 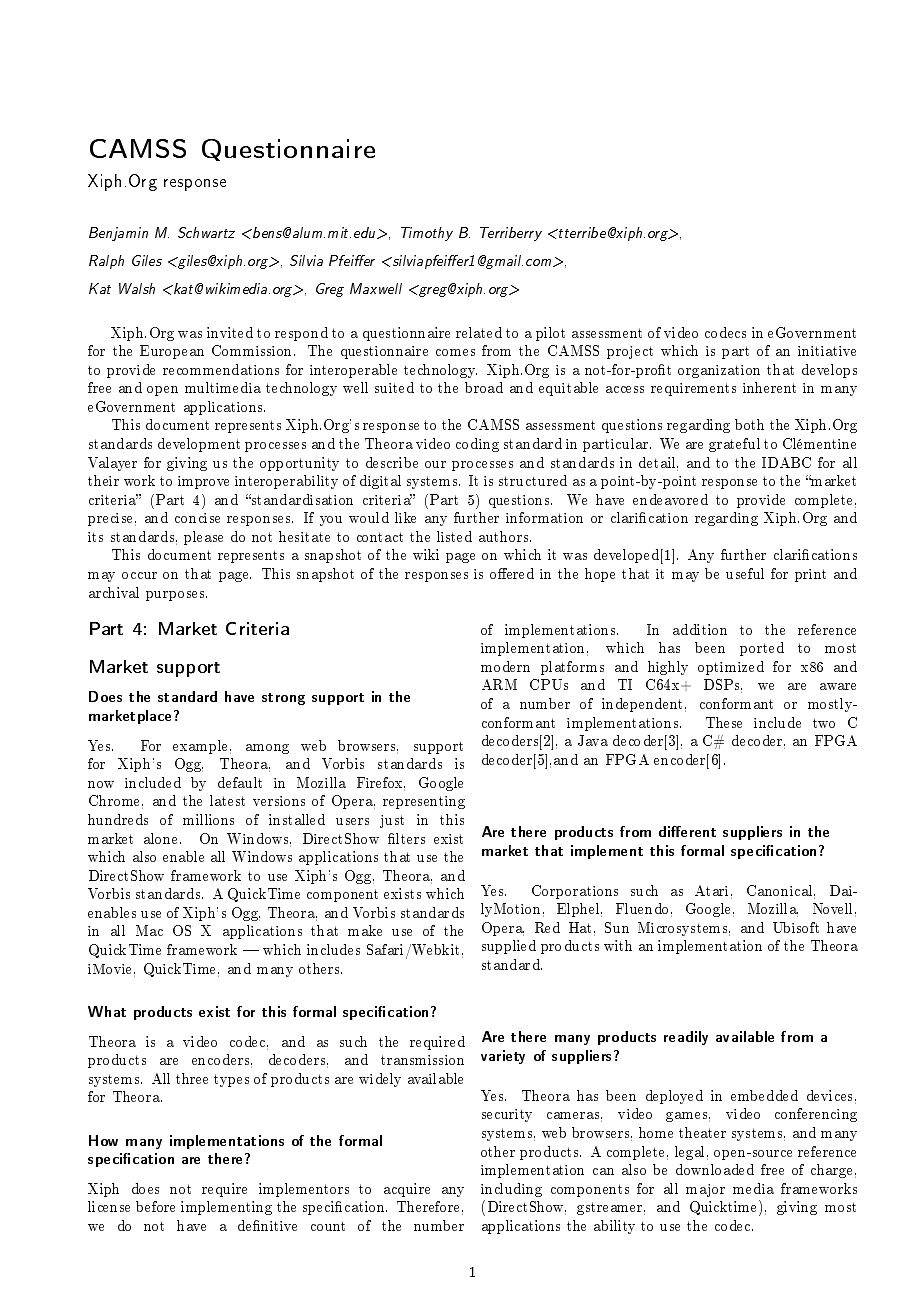 I want to click on before, so click(x=155, y=1206).
